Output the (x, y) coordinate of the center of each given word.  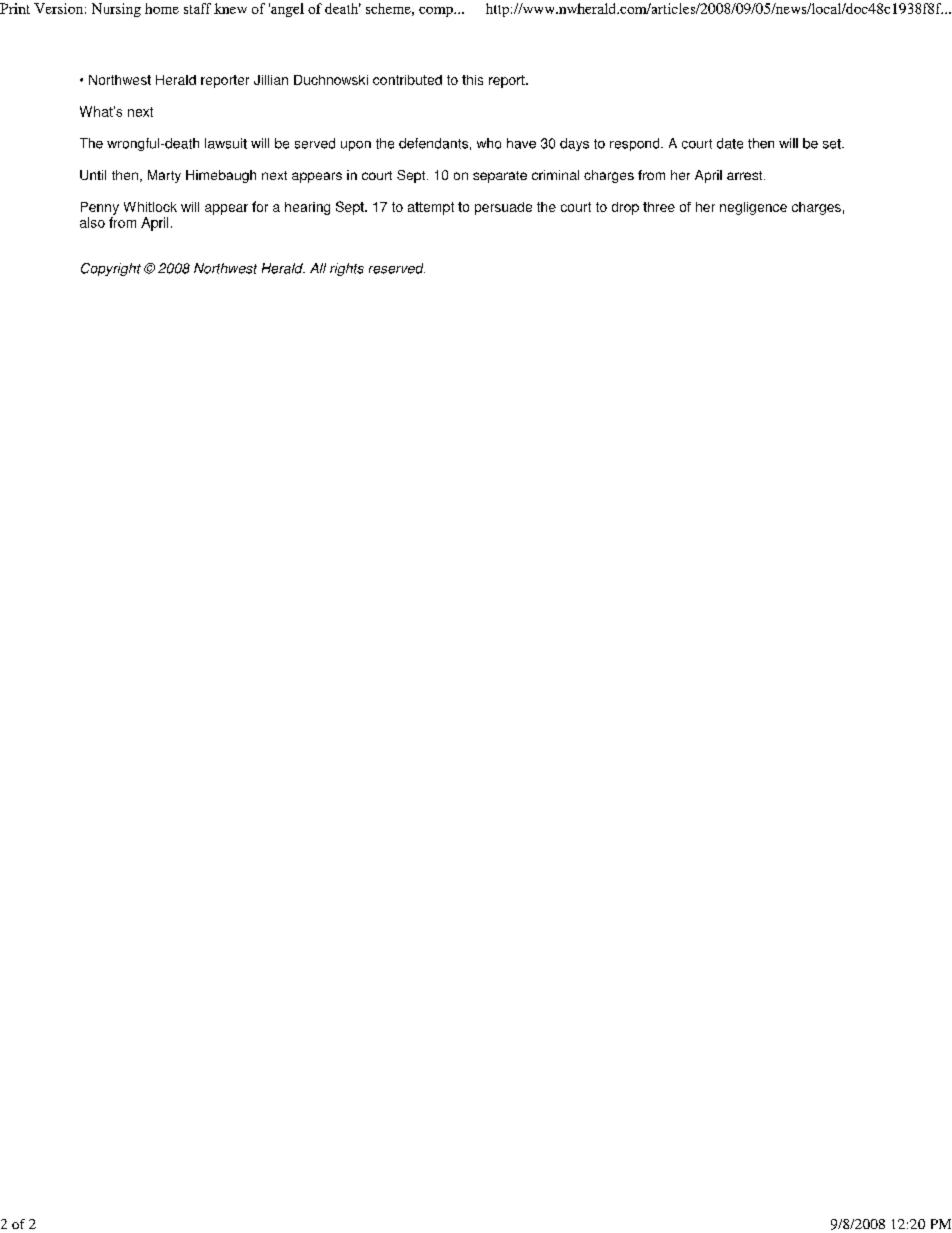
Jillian (271, 80)
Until (93, 175)
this (472, 80)
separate (500, 177)
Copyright (111, 269)
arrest (746, 175)
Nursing (116, 10)
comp (437, 12)
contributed (407, 80)
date (730, 143)
